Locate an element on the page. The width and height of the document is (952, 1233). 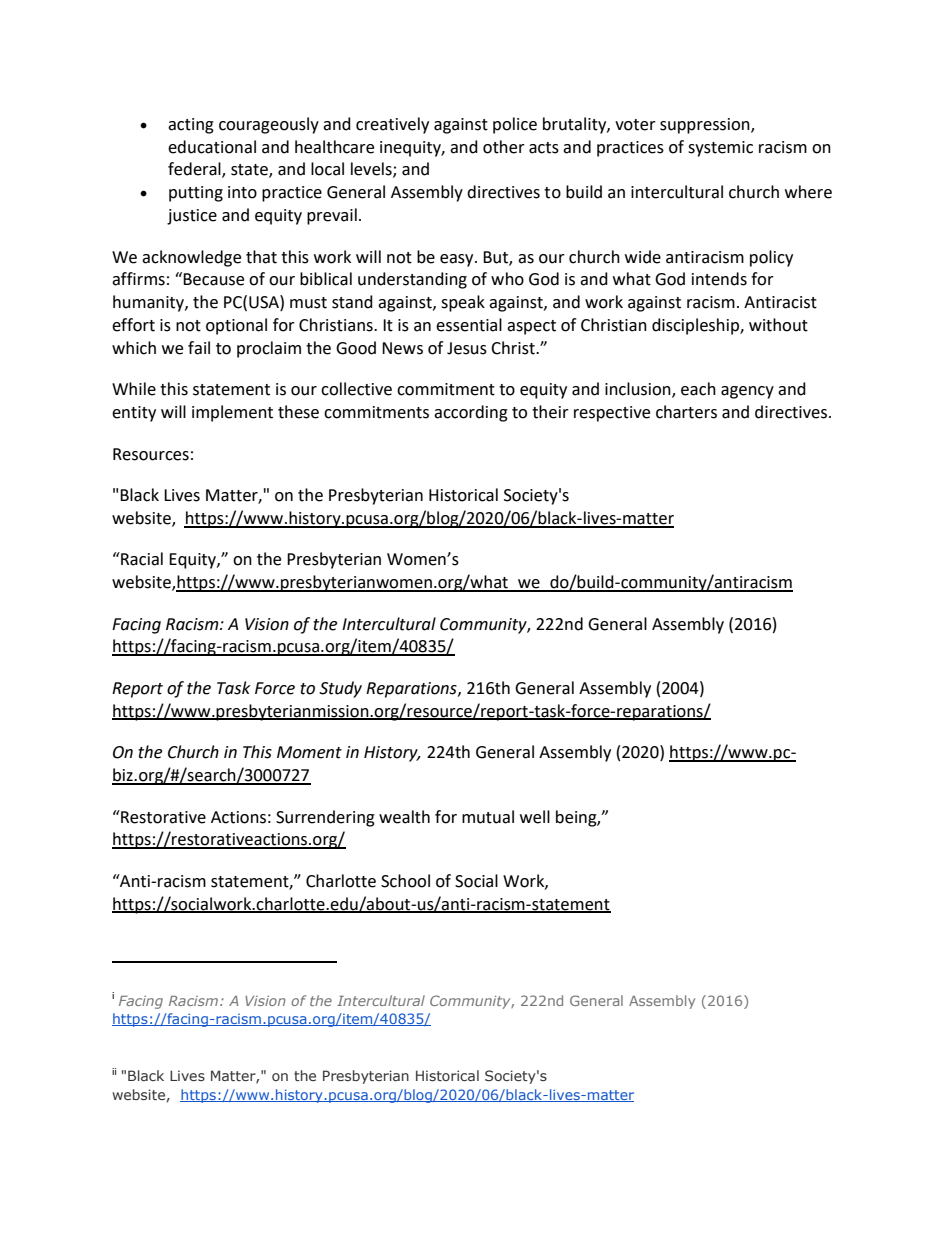
systemic is located at coordinates (720, 149).
